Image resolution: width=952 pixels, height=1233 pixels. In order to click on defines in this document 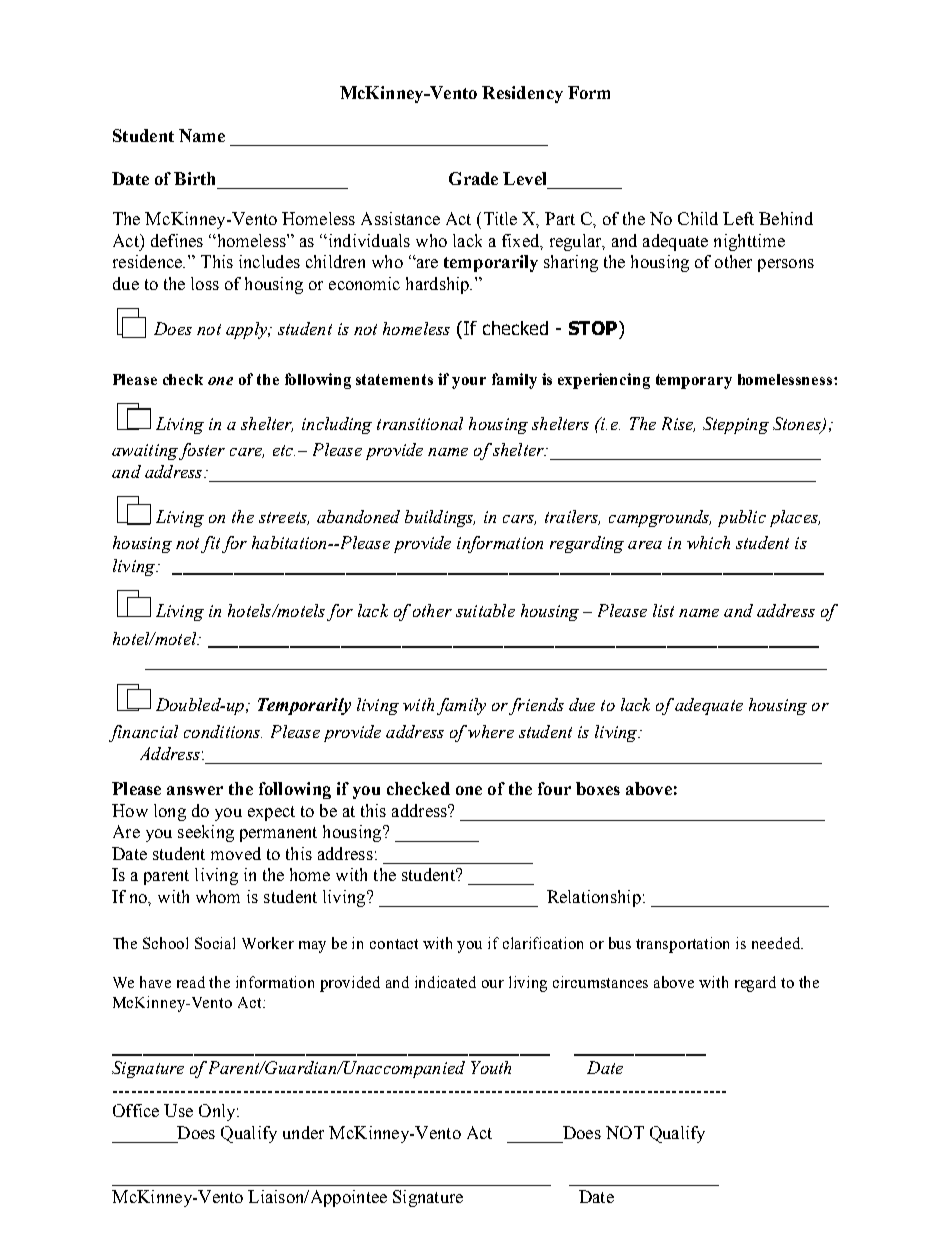, I will do `click(177, 240)`.
